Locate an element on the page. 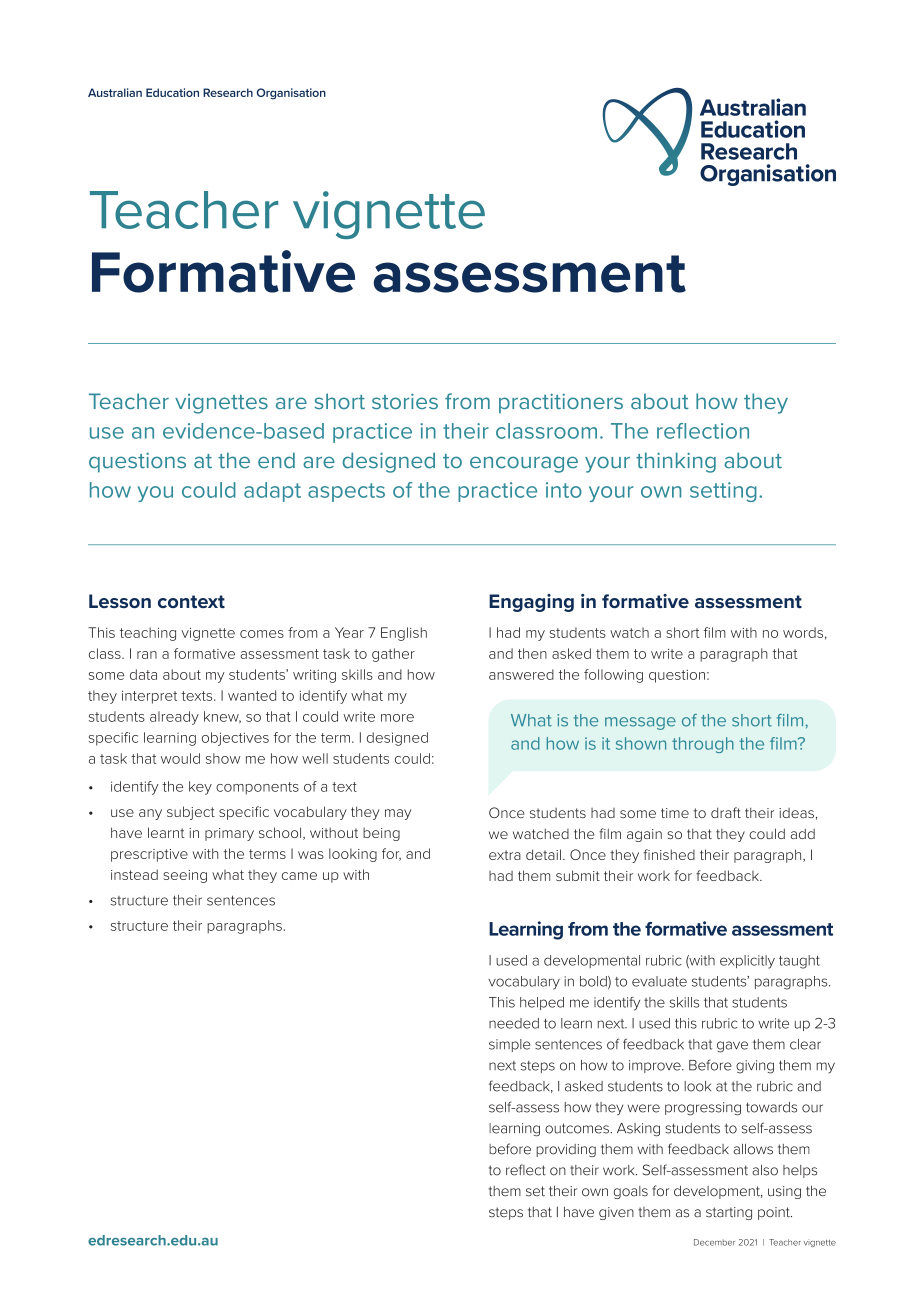  key is located at coordinates (200, 788).
